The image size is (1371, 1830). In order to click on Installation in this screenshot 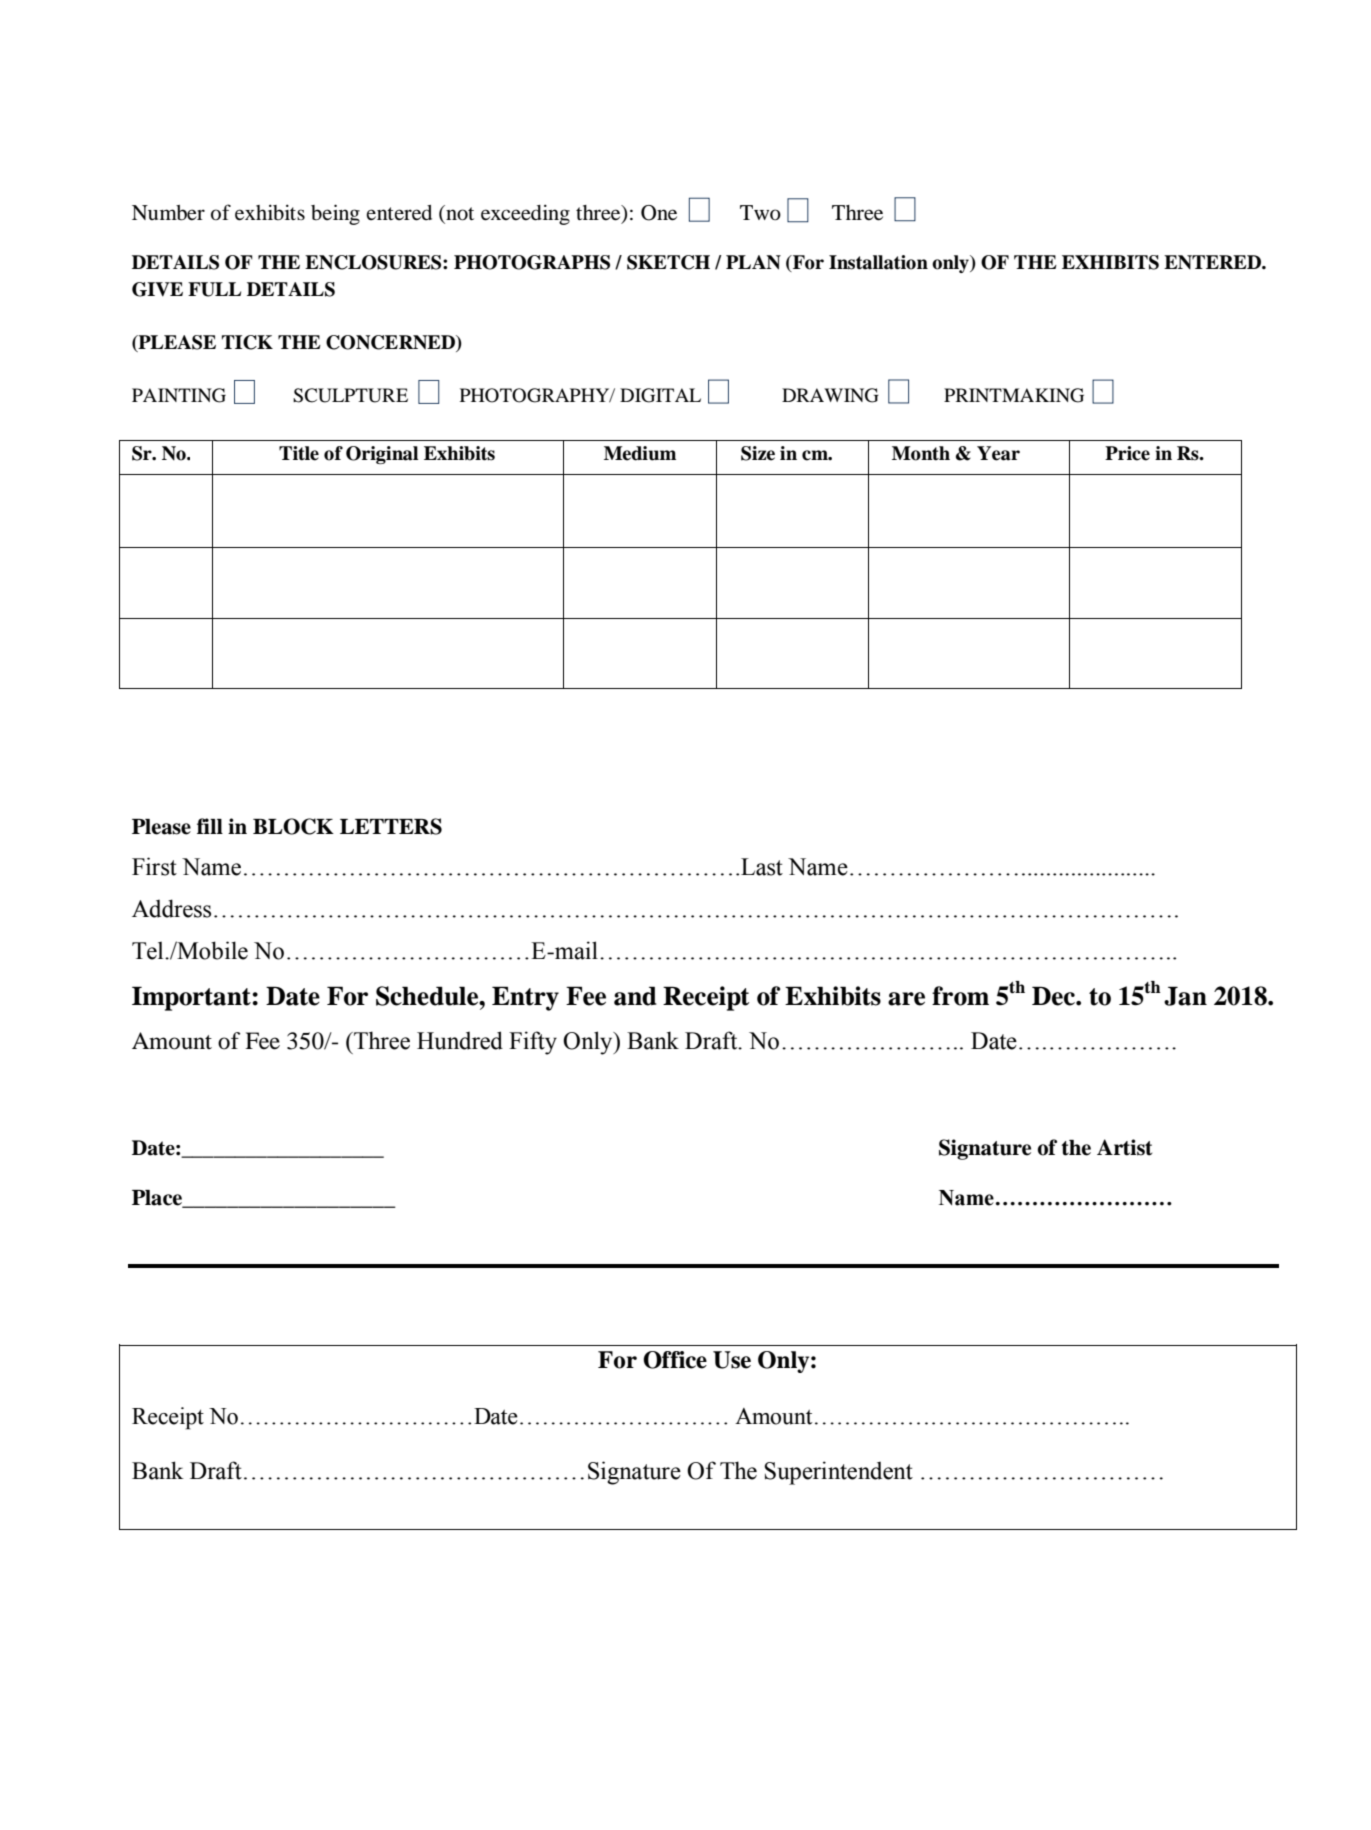, I will do `click(878, 262)`.
